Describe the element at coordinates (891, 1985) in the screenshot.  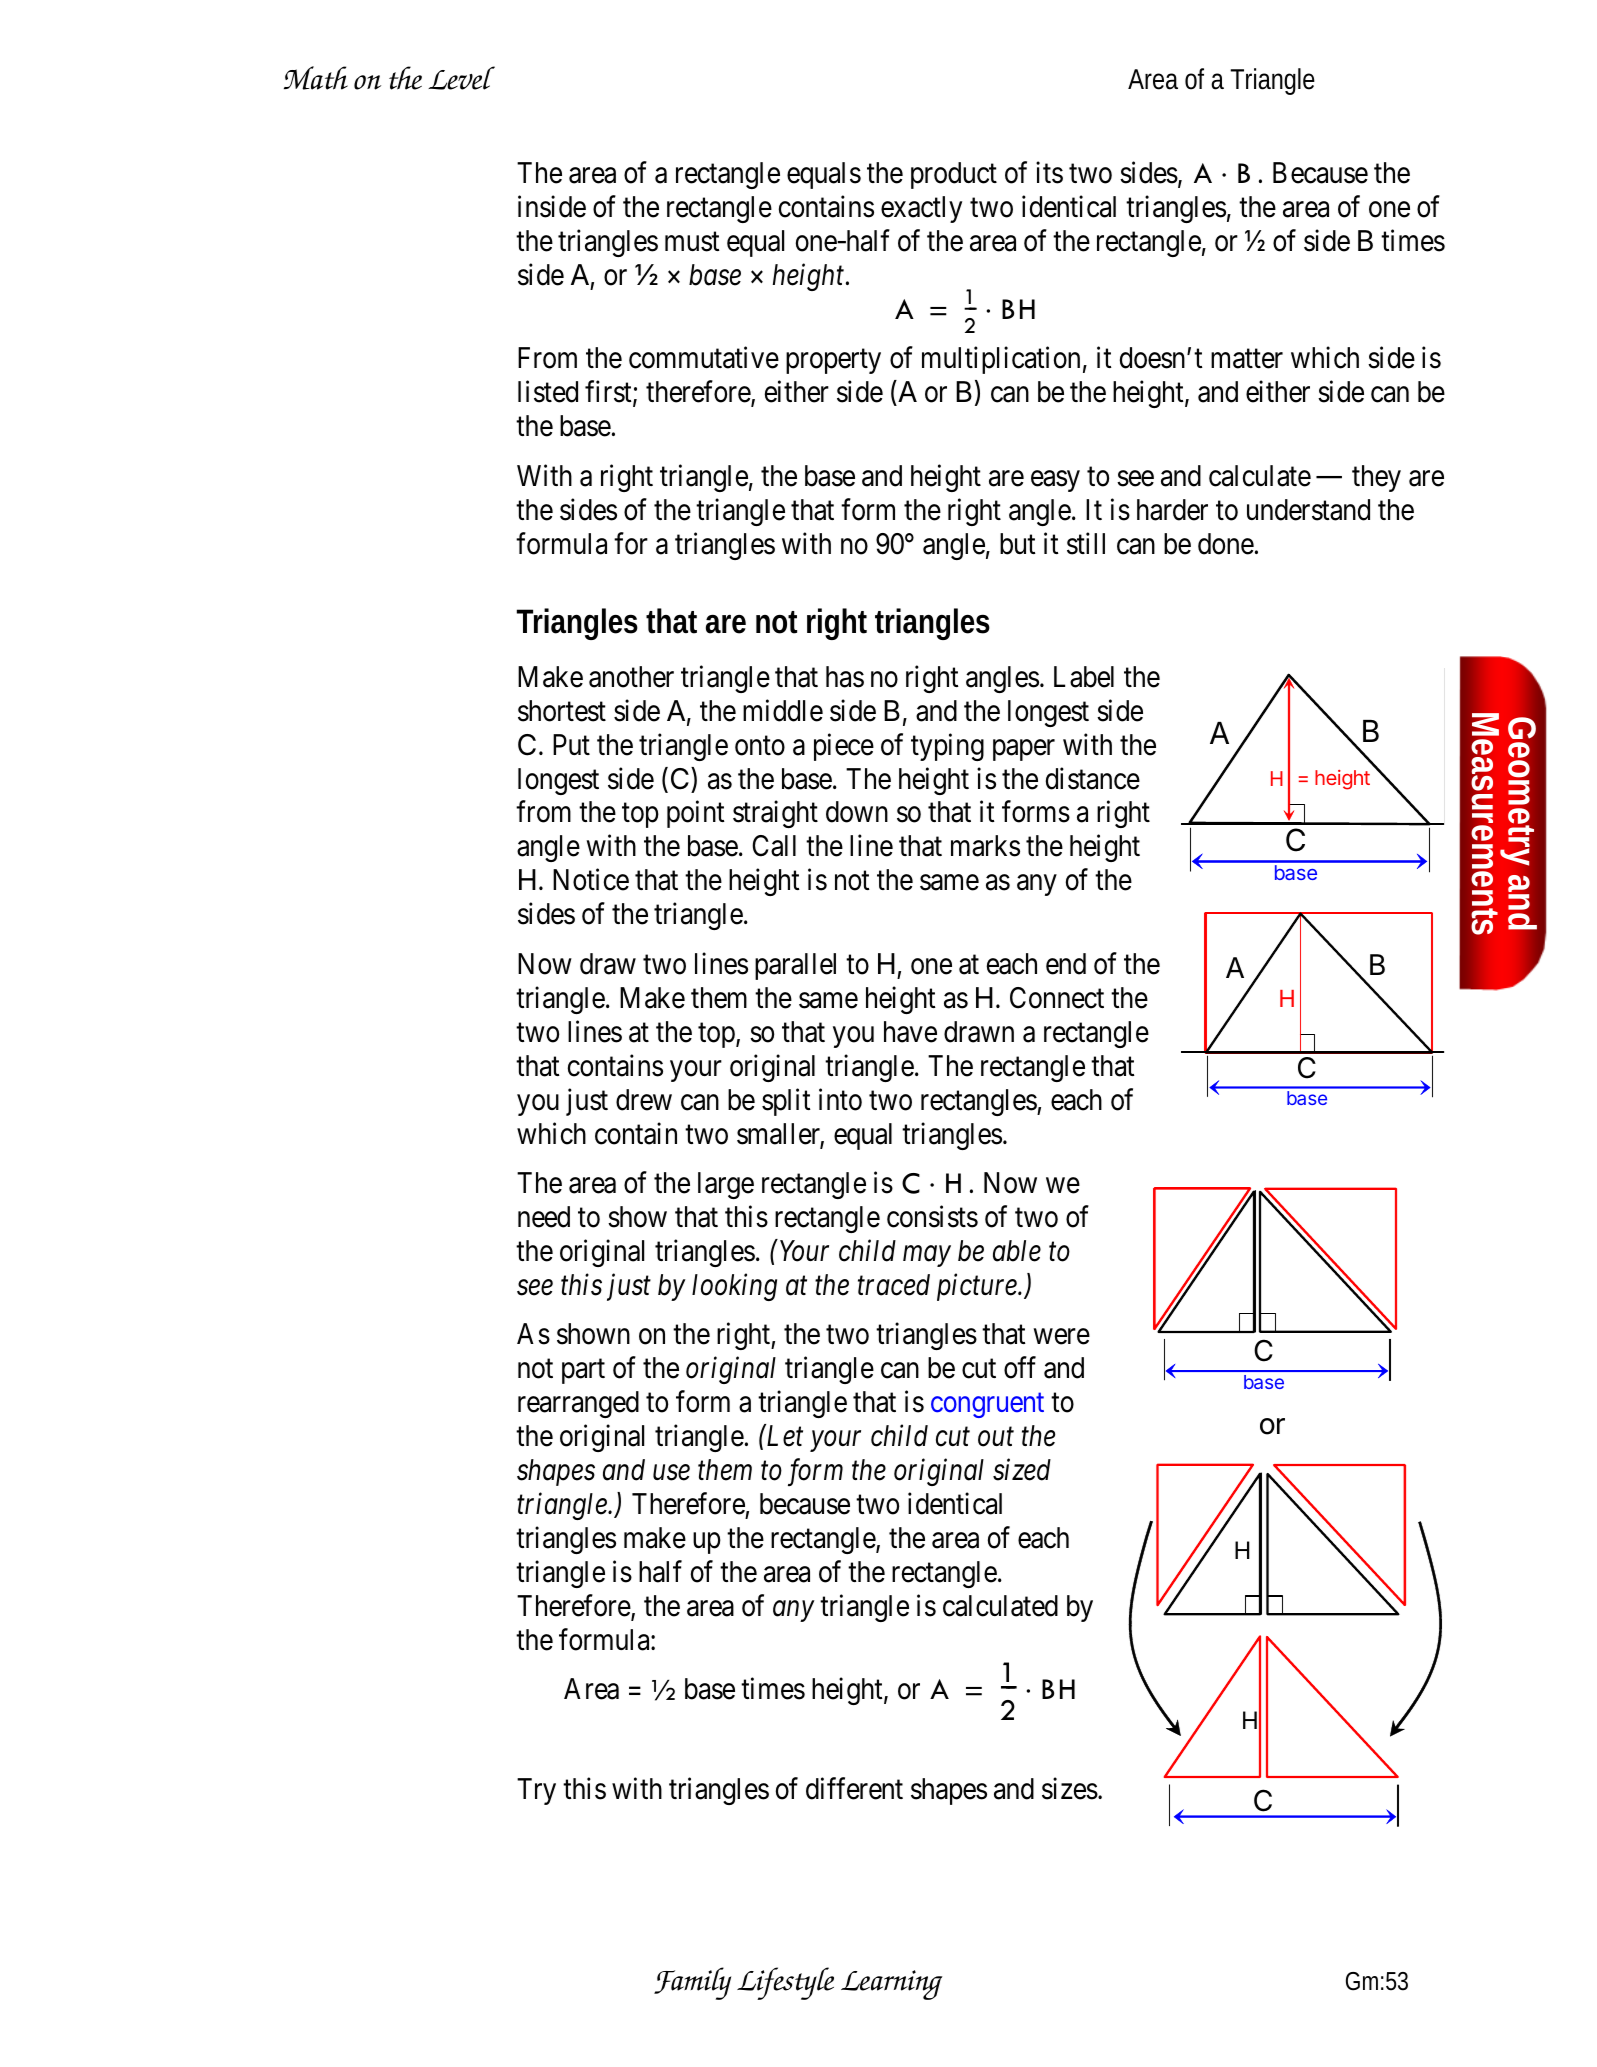
I see `Learning` at that location.
